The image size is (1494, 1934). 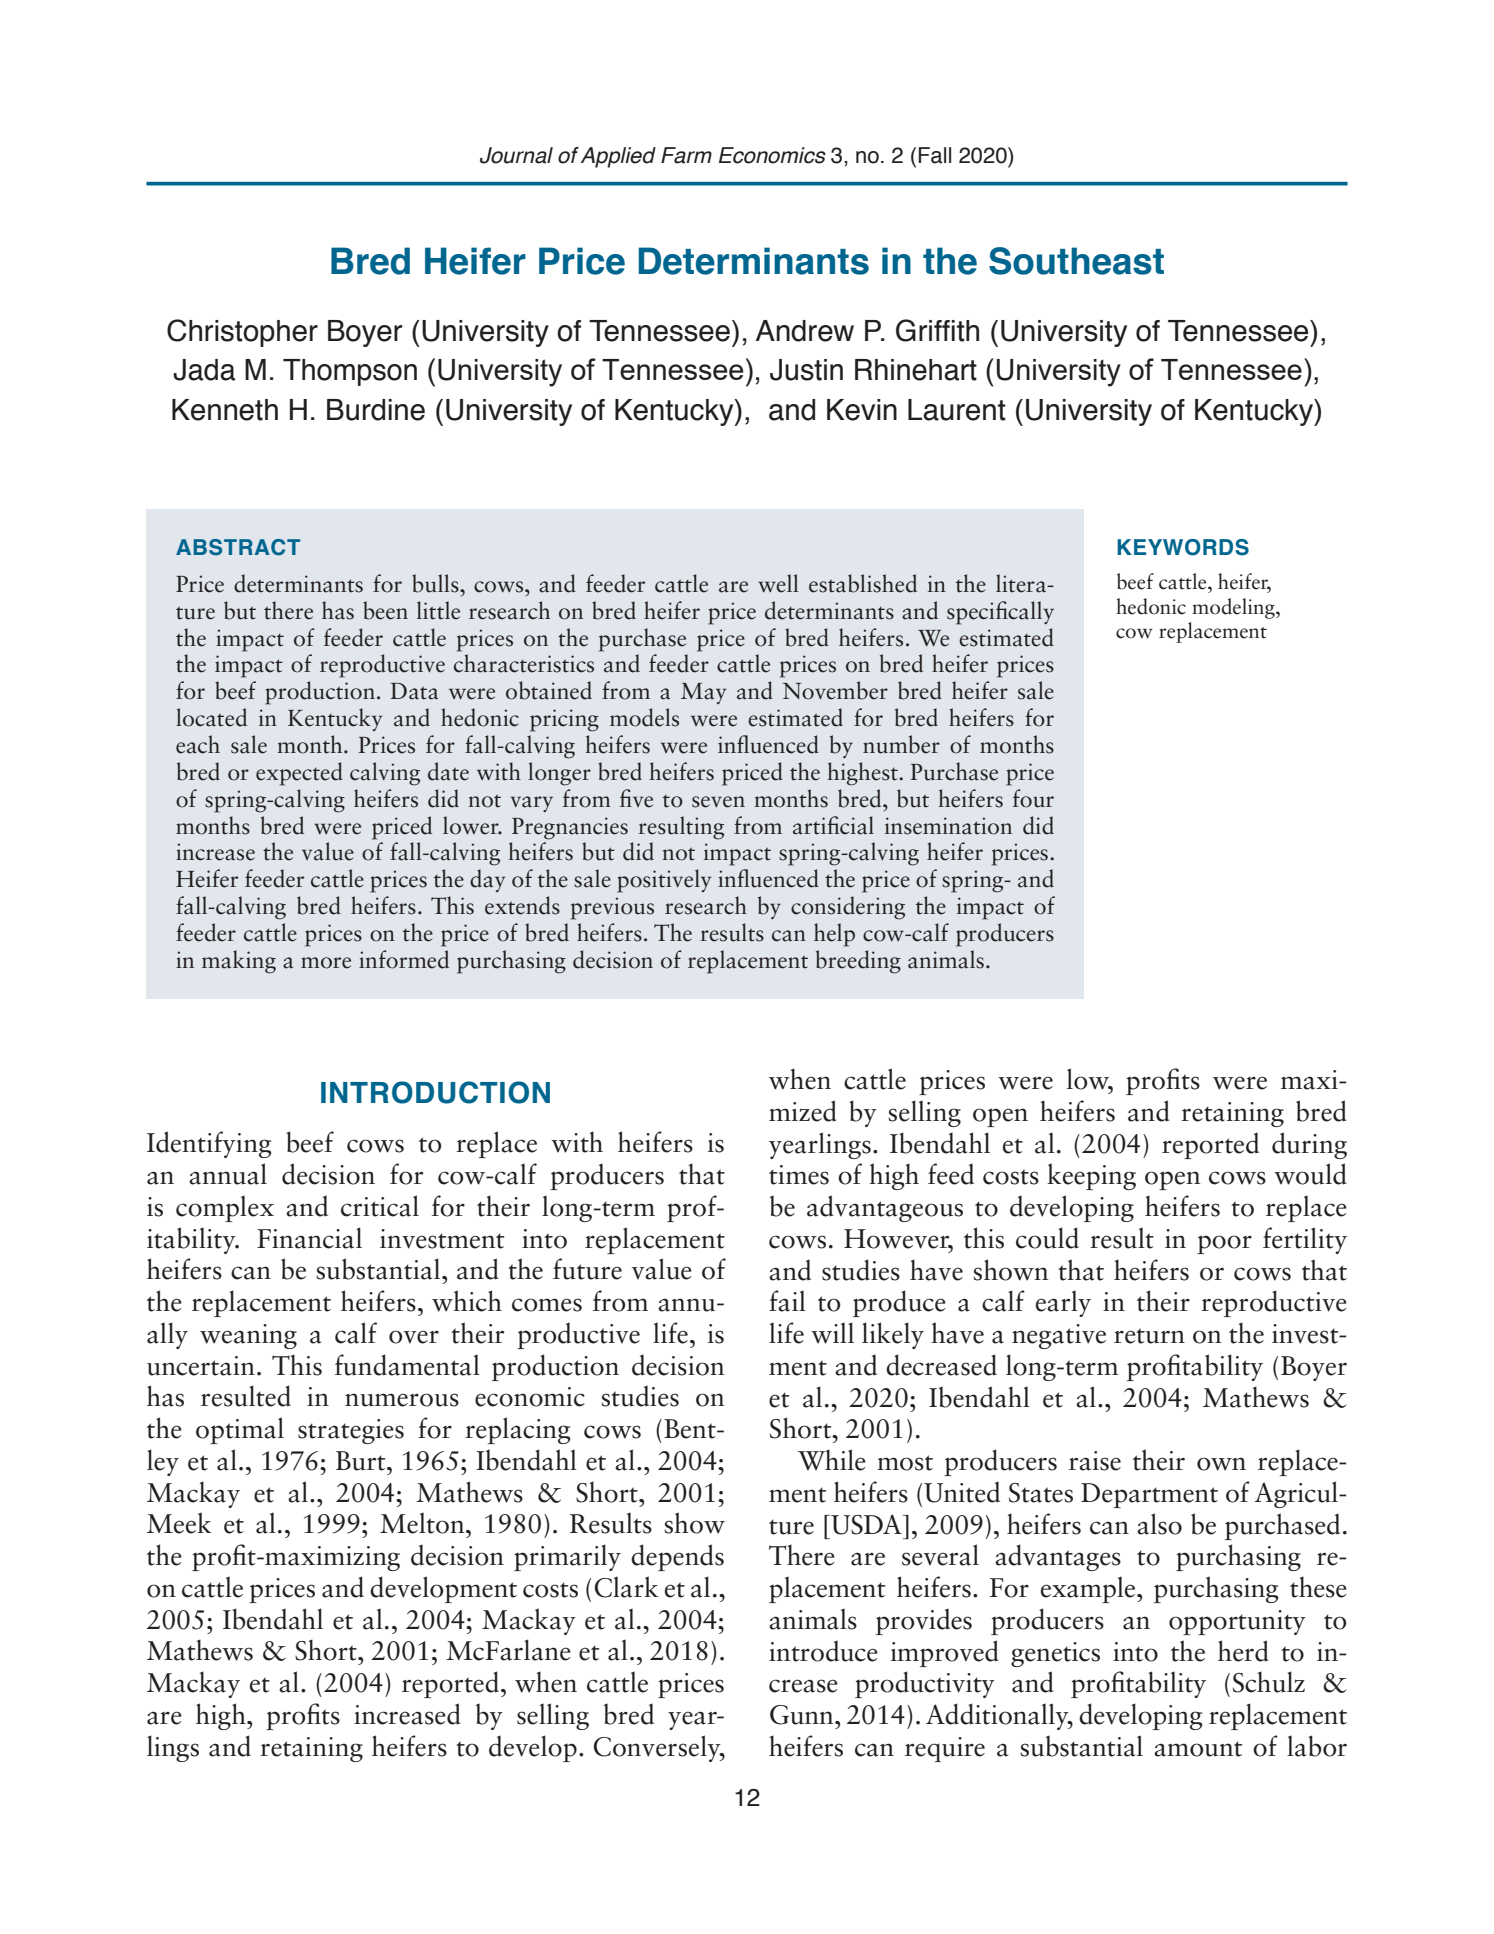 What do you see at coordinates (423, 1523) in the document?
I see `Melton` at bounding box center [423, 1523].
